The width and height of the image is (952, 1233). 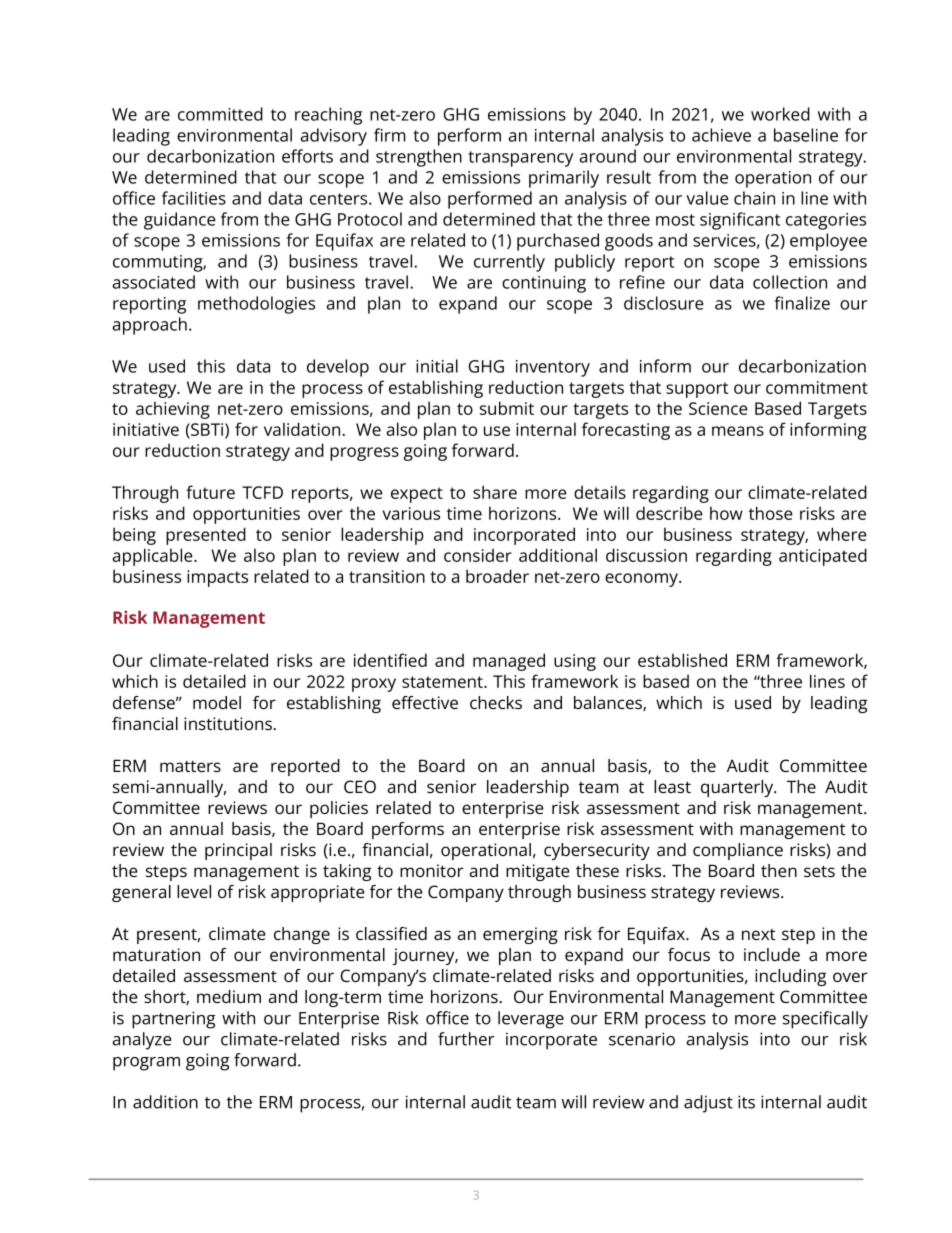 I want to click on program, so click(x=146, y=1064).
